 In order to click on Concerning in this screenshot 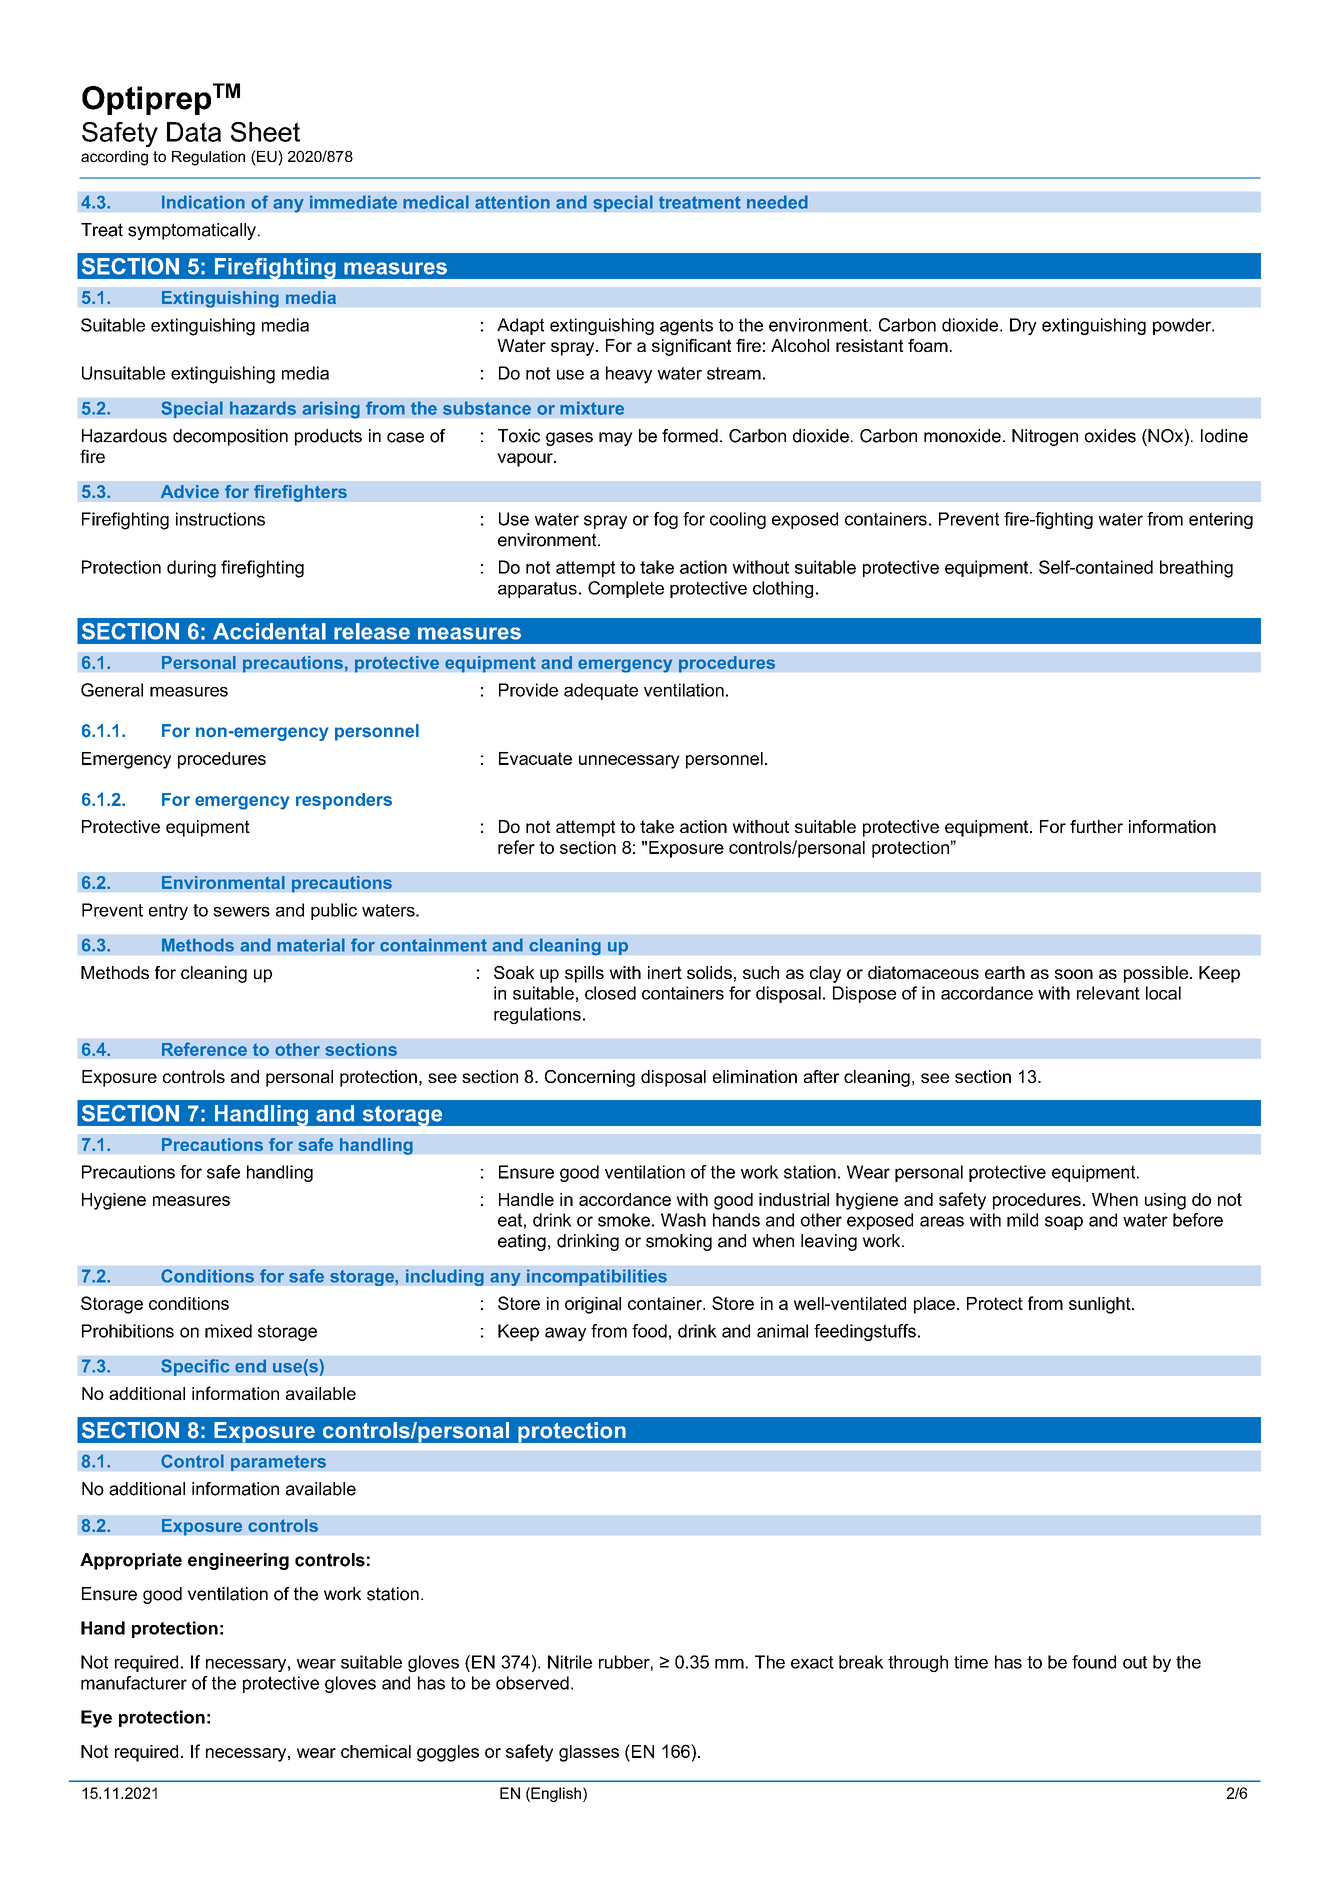, I will do `click(590, 1078)`.
